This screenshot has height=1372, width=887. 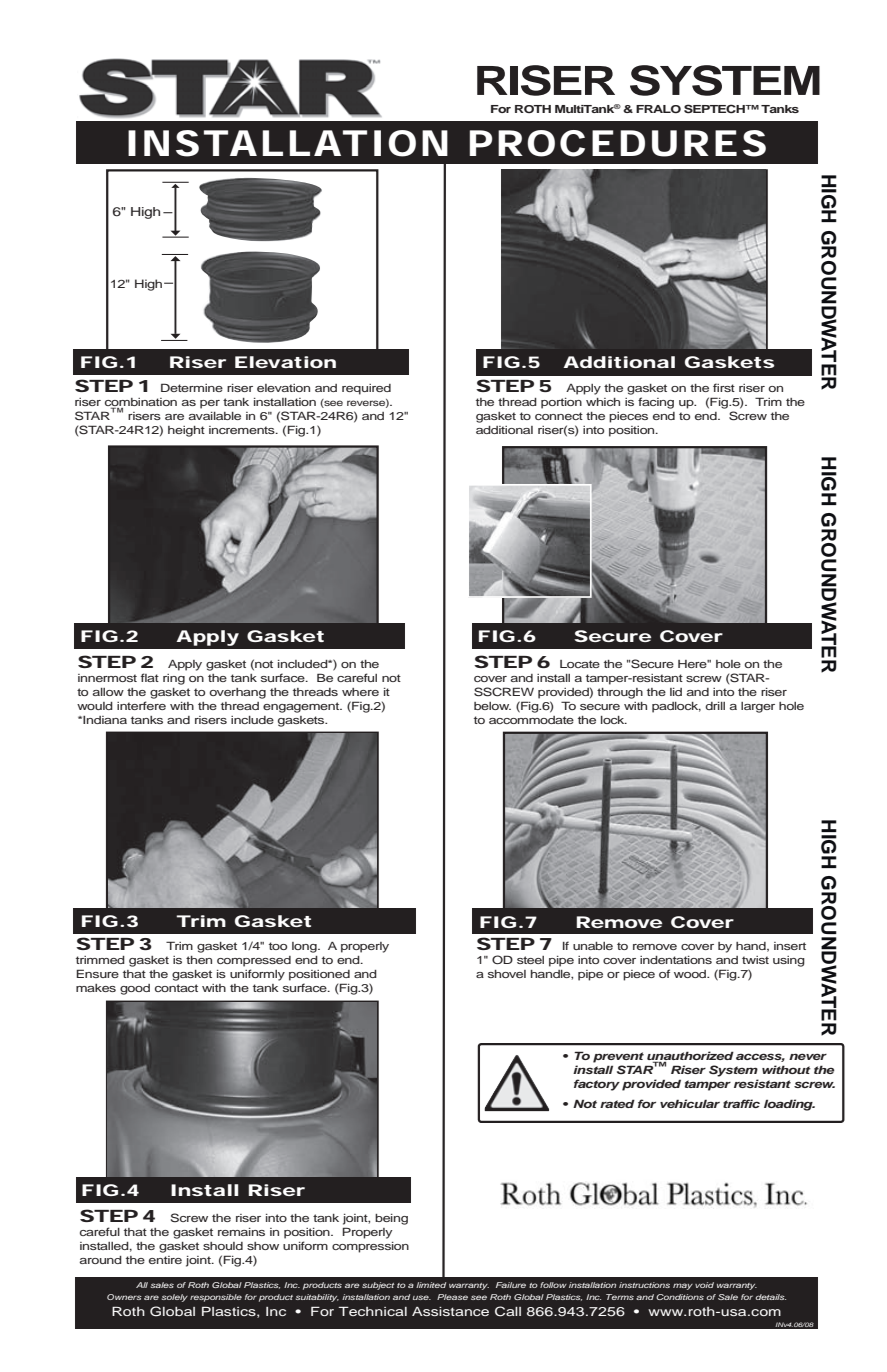 What do you see at coordinates (199, 960) in the screenshot?
I see `then` at bounding box center [199, 960].
